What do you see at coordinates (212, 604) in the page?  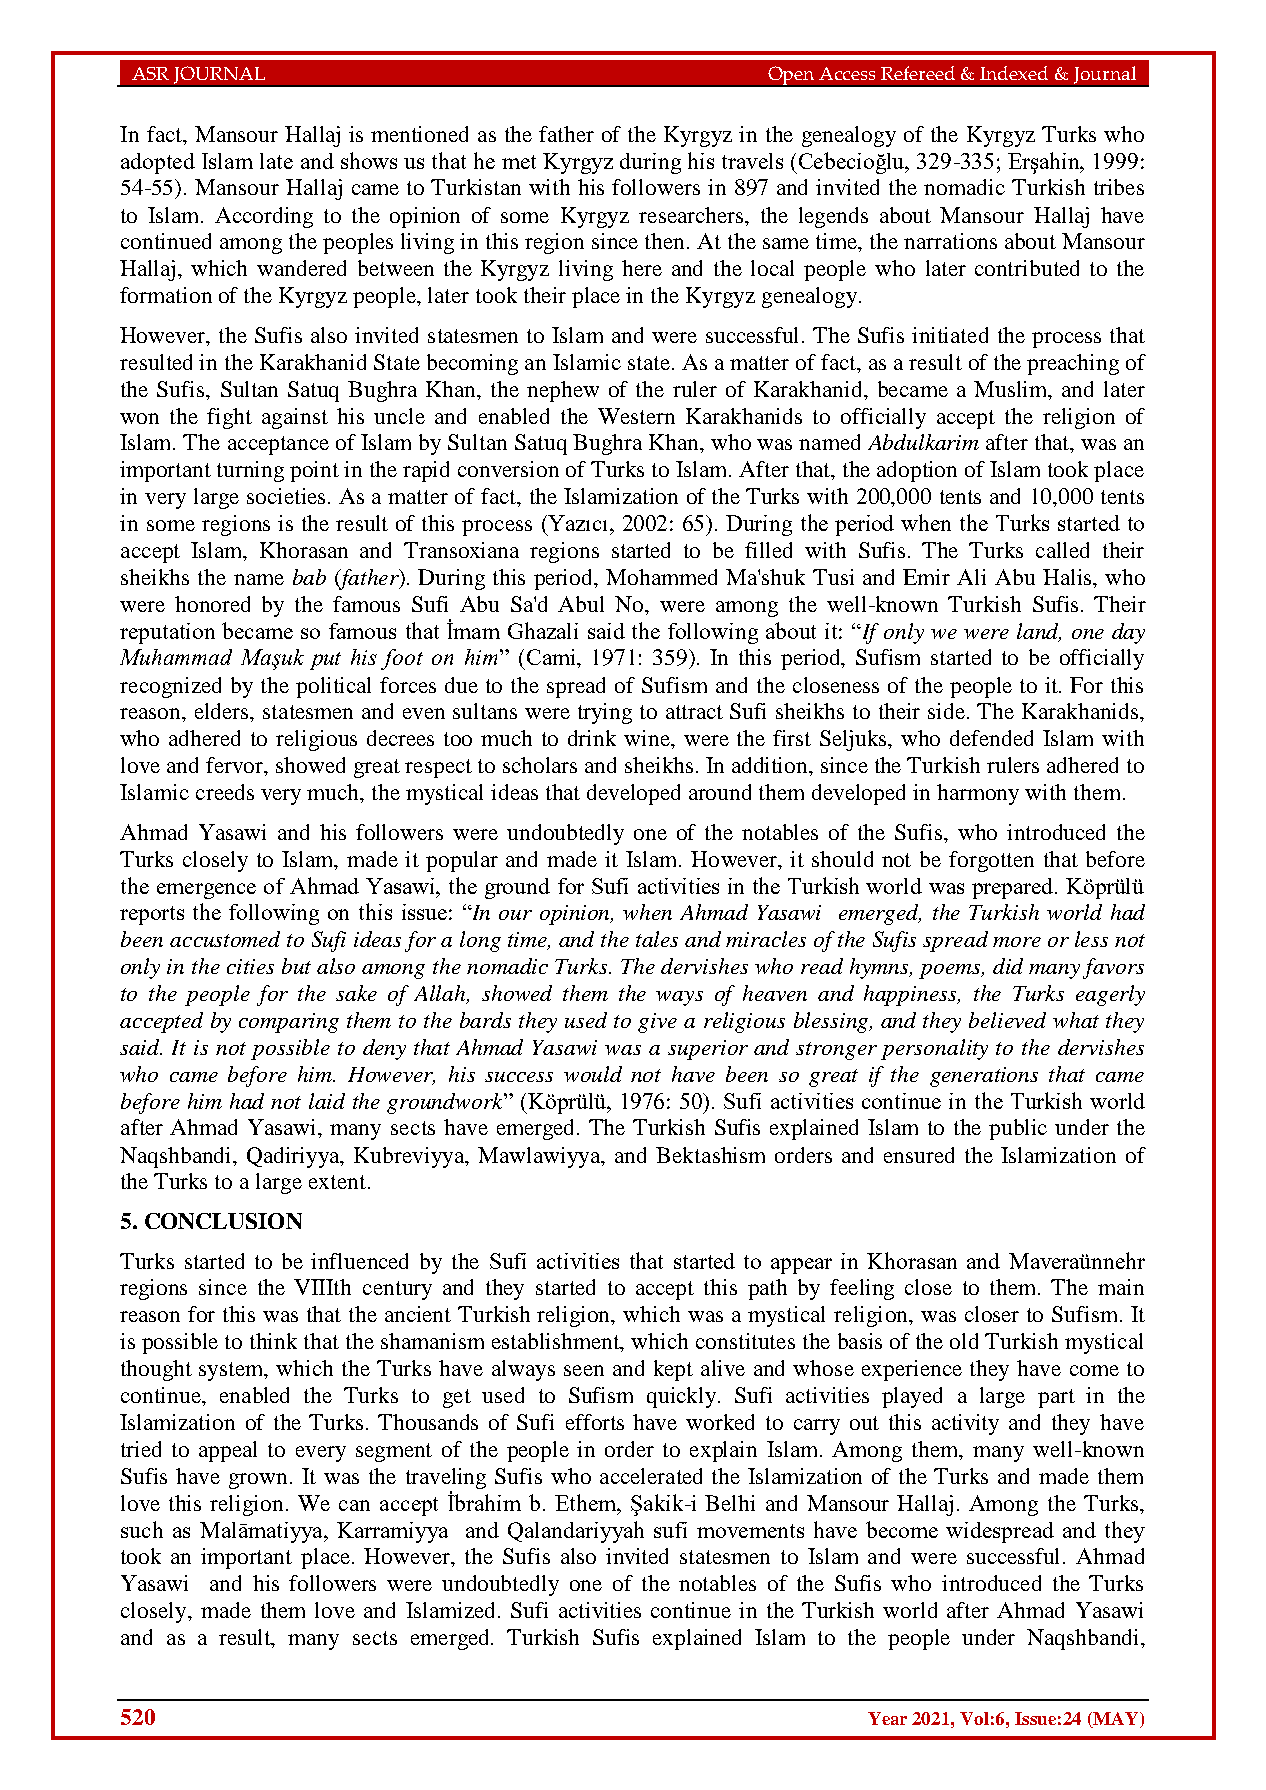 I see `honored` at bounding box center [212, 604].
